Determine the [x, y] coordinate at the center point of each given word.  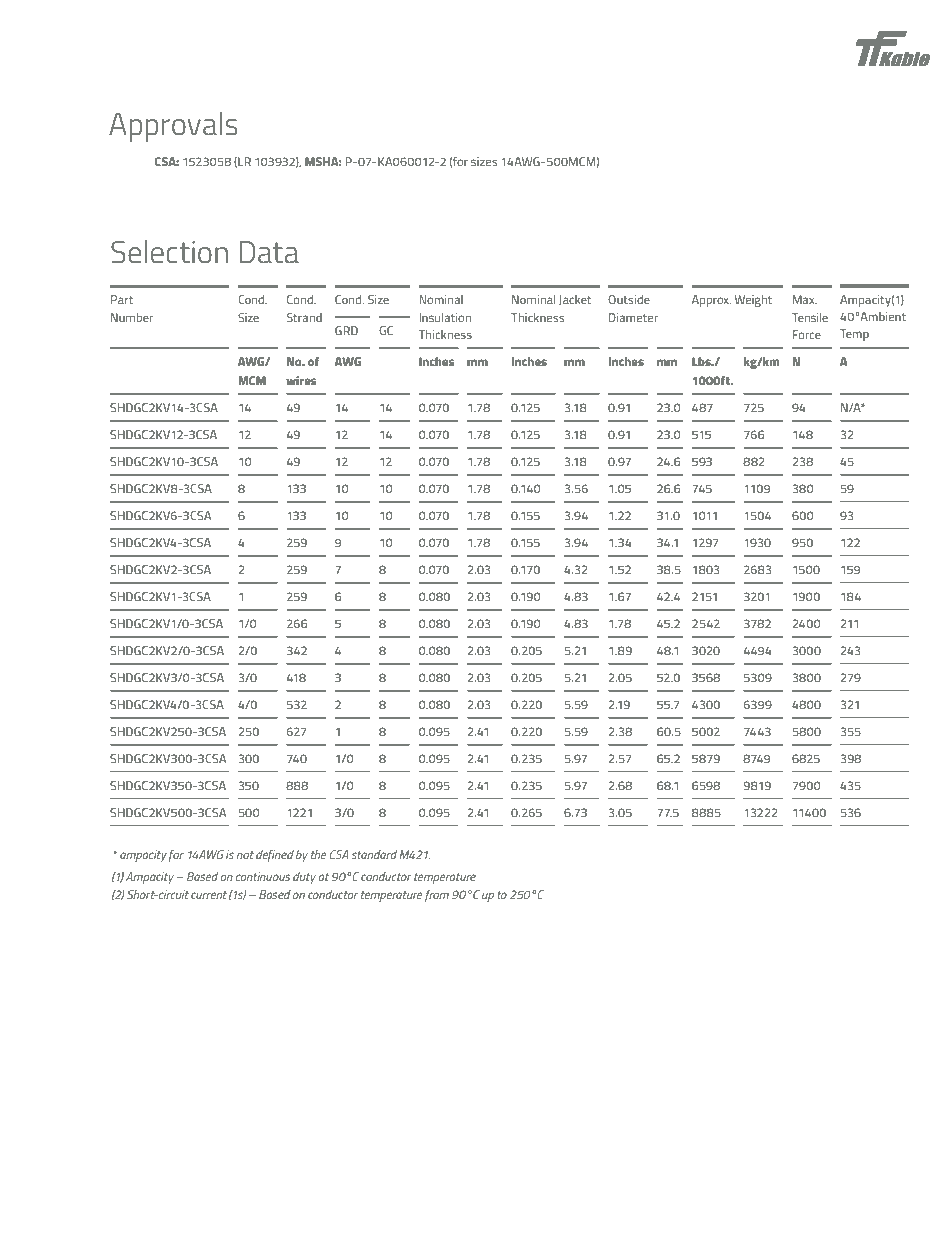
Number [132, 317]
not [245, 855]
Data [269, 252]
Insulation [445, 317]
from [437, 896]
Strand [304, 317]
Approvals [173, 127]
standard [374, 854]
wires [301, 380]
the [319, 854]
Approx [711, 301]
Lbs [702, 361]
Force [807, 334]
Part [122, 299]
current [209, 895]
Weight [753, 301]
